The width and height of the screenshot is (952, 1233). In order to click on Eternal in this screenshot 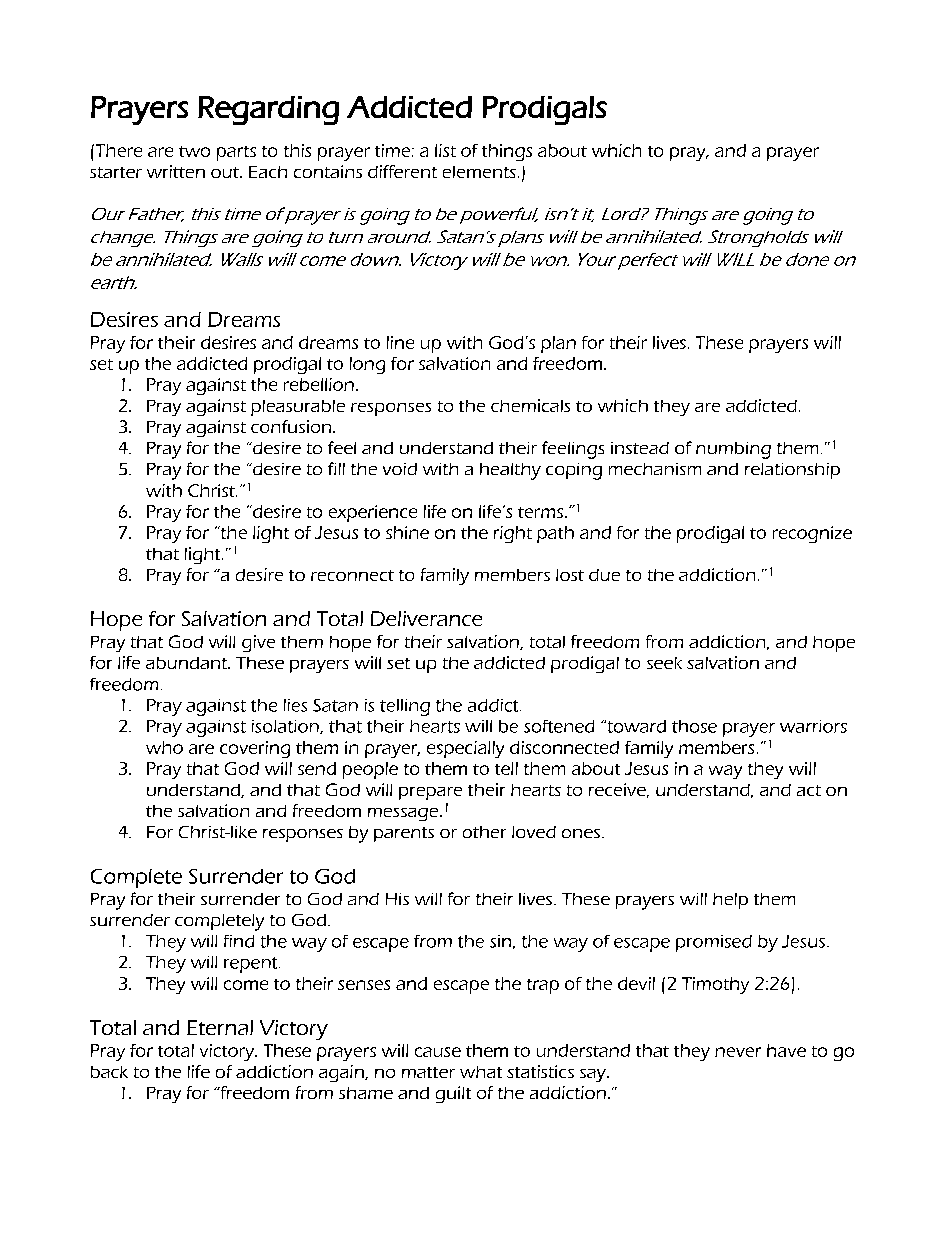, I will do `click(220, 1027)`.
